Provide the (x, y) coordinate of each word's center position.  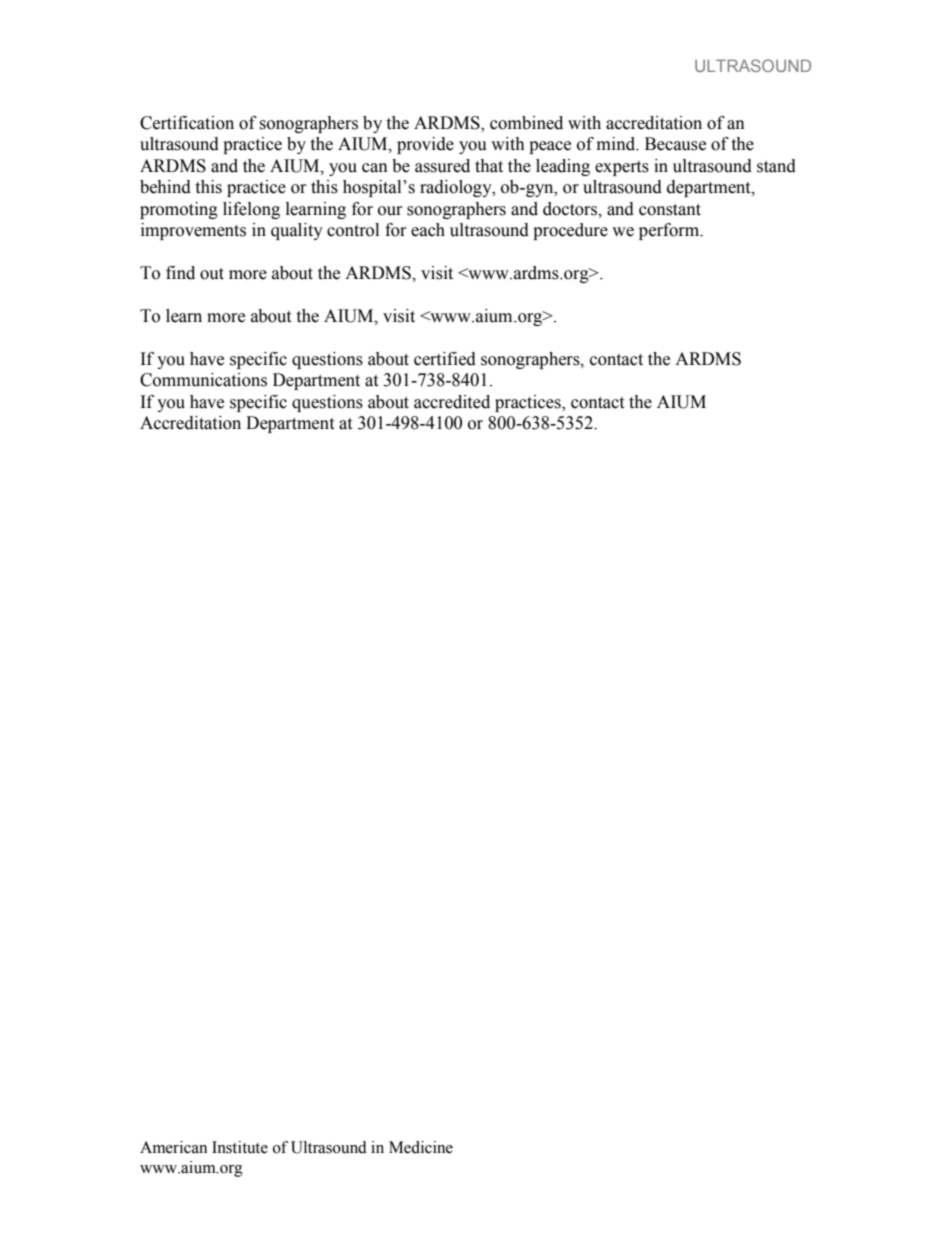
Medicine (421, 1147)
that (489, 166)
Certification (187, 123)
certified (445, 359)
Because (675, 144)
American (173, 1147)
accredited (452, 402)
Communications (203, 380)
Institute (240, 1147)
